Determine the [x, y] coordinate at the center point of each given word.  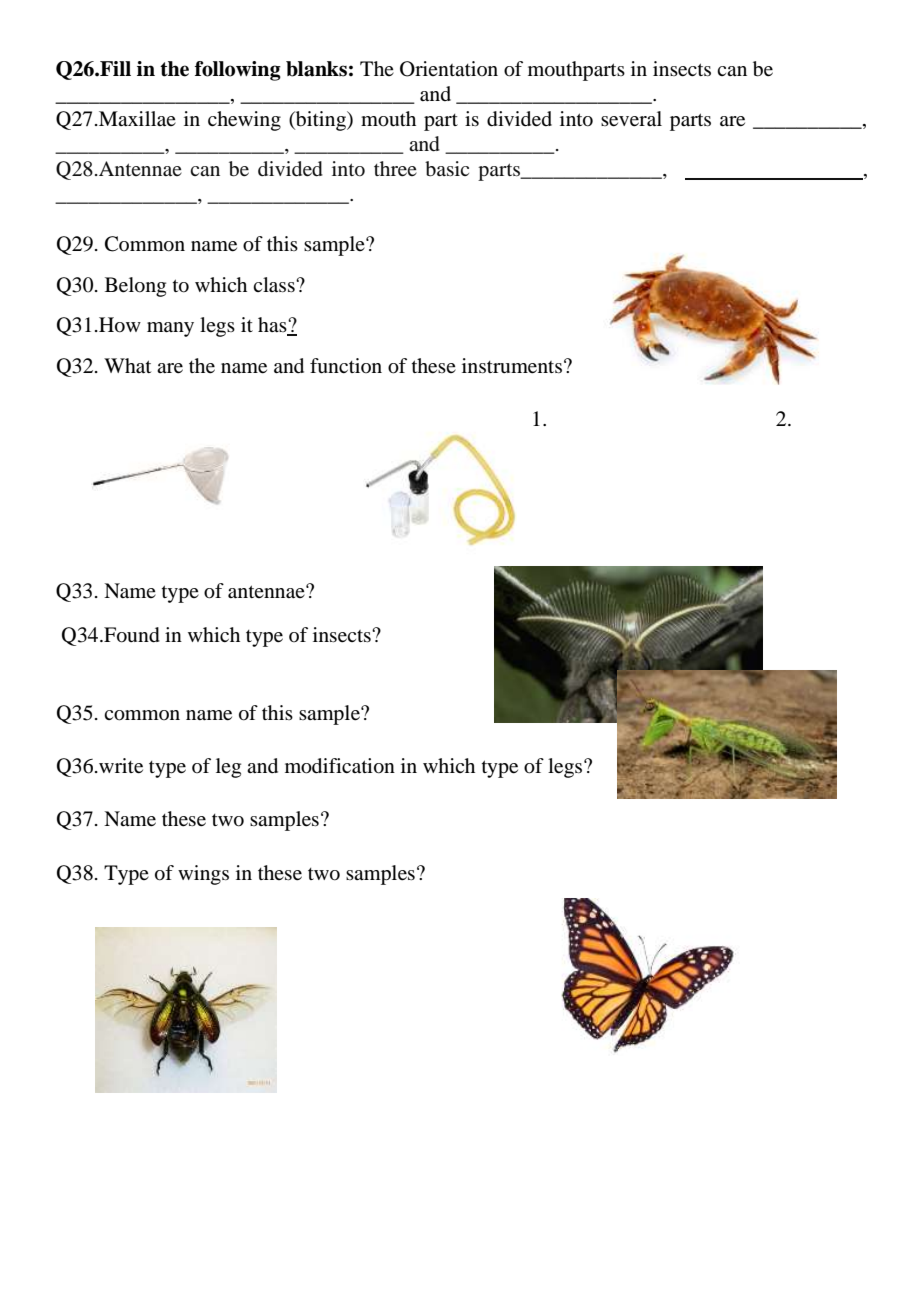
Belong [135, 287]
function [346, 366]
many [170, 329]
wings [203, 875]
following [238, 71]
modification [340, 766]
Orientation [449, 69]
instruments [512, 366]
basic [447, 169]
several [631, 119]
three [395, 169]
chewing [244, 121]
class [275, 285]
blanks [316, 69]
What [127, 366]
